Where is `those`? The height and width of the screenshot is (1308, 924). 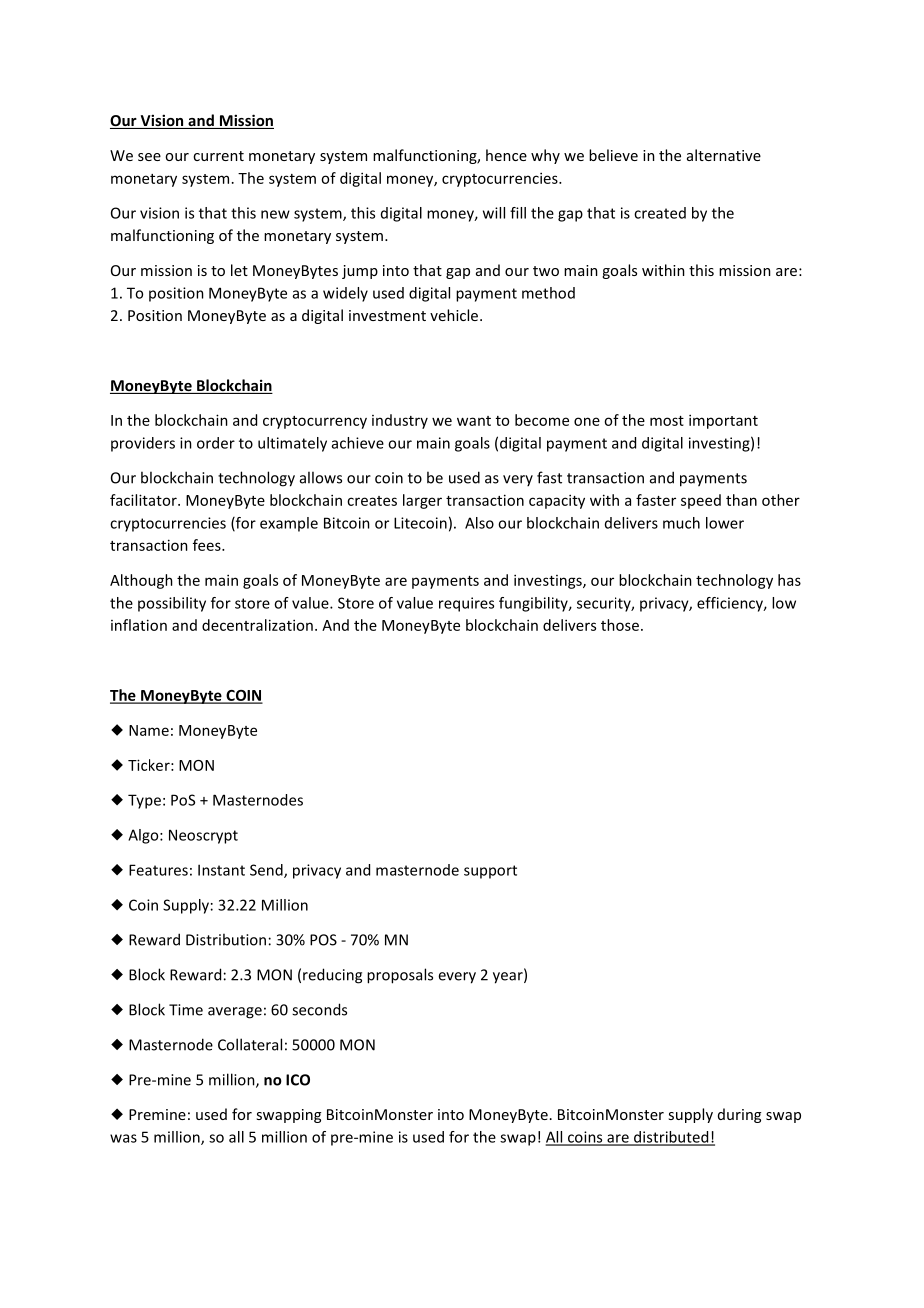 those is located at coordinates (620, 625).
